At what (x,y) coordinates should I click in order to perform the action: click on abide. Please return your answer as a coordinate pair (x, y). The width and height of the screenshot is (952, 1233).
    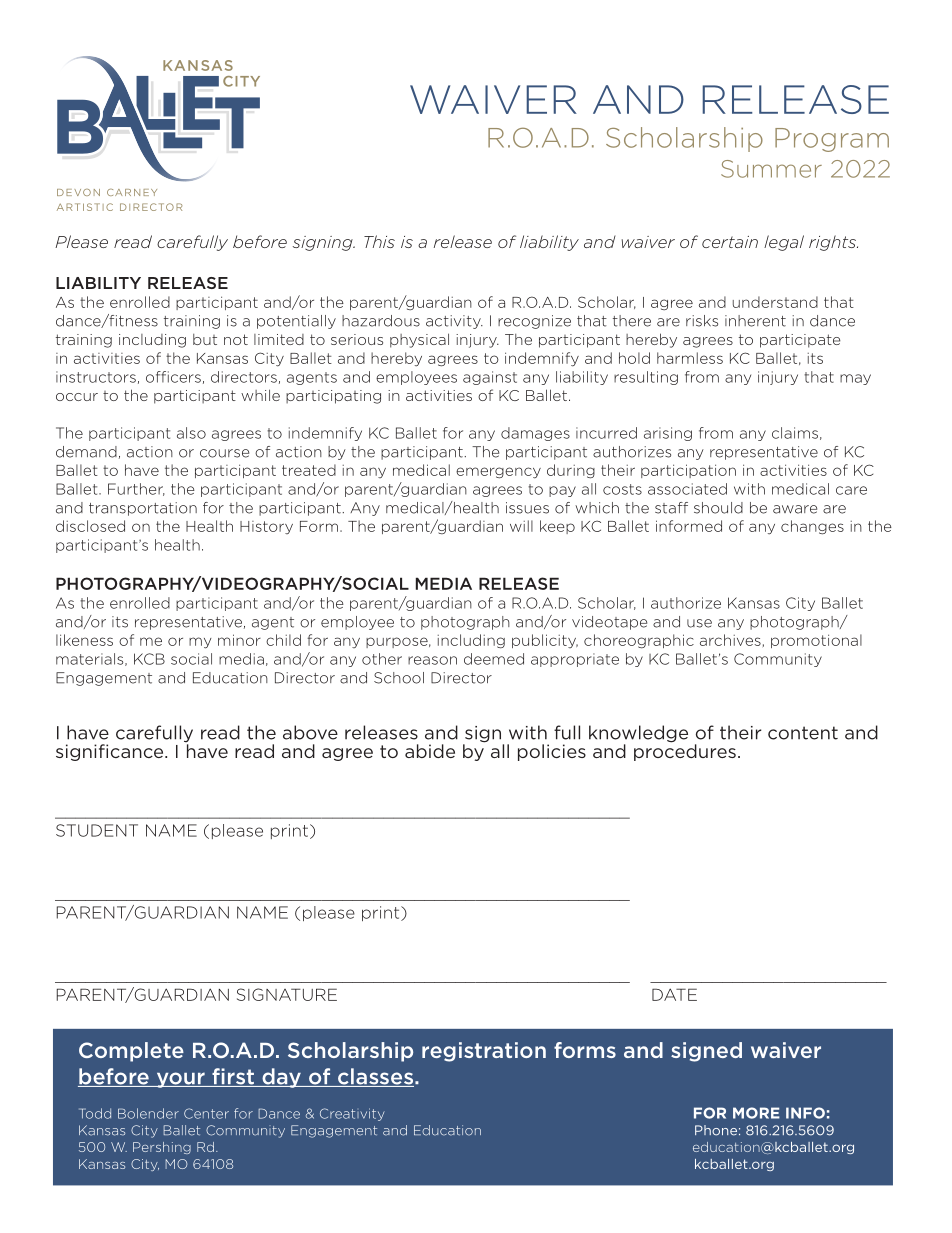
    Looking at the image, I should click on (430, 751).
